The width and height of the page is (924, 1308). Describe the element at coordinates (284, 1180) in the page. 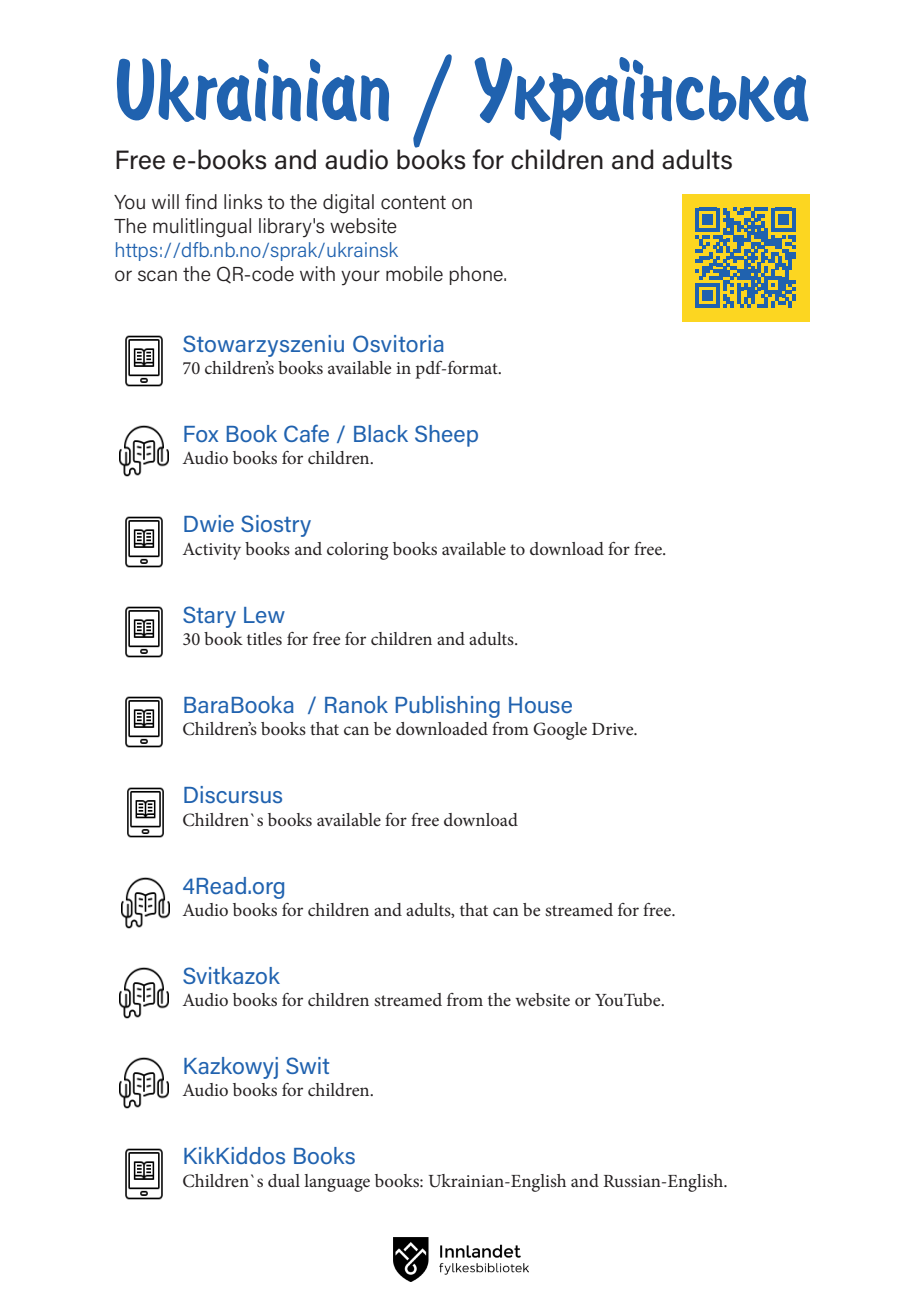

I see `dual` at that location.
